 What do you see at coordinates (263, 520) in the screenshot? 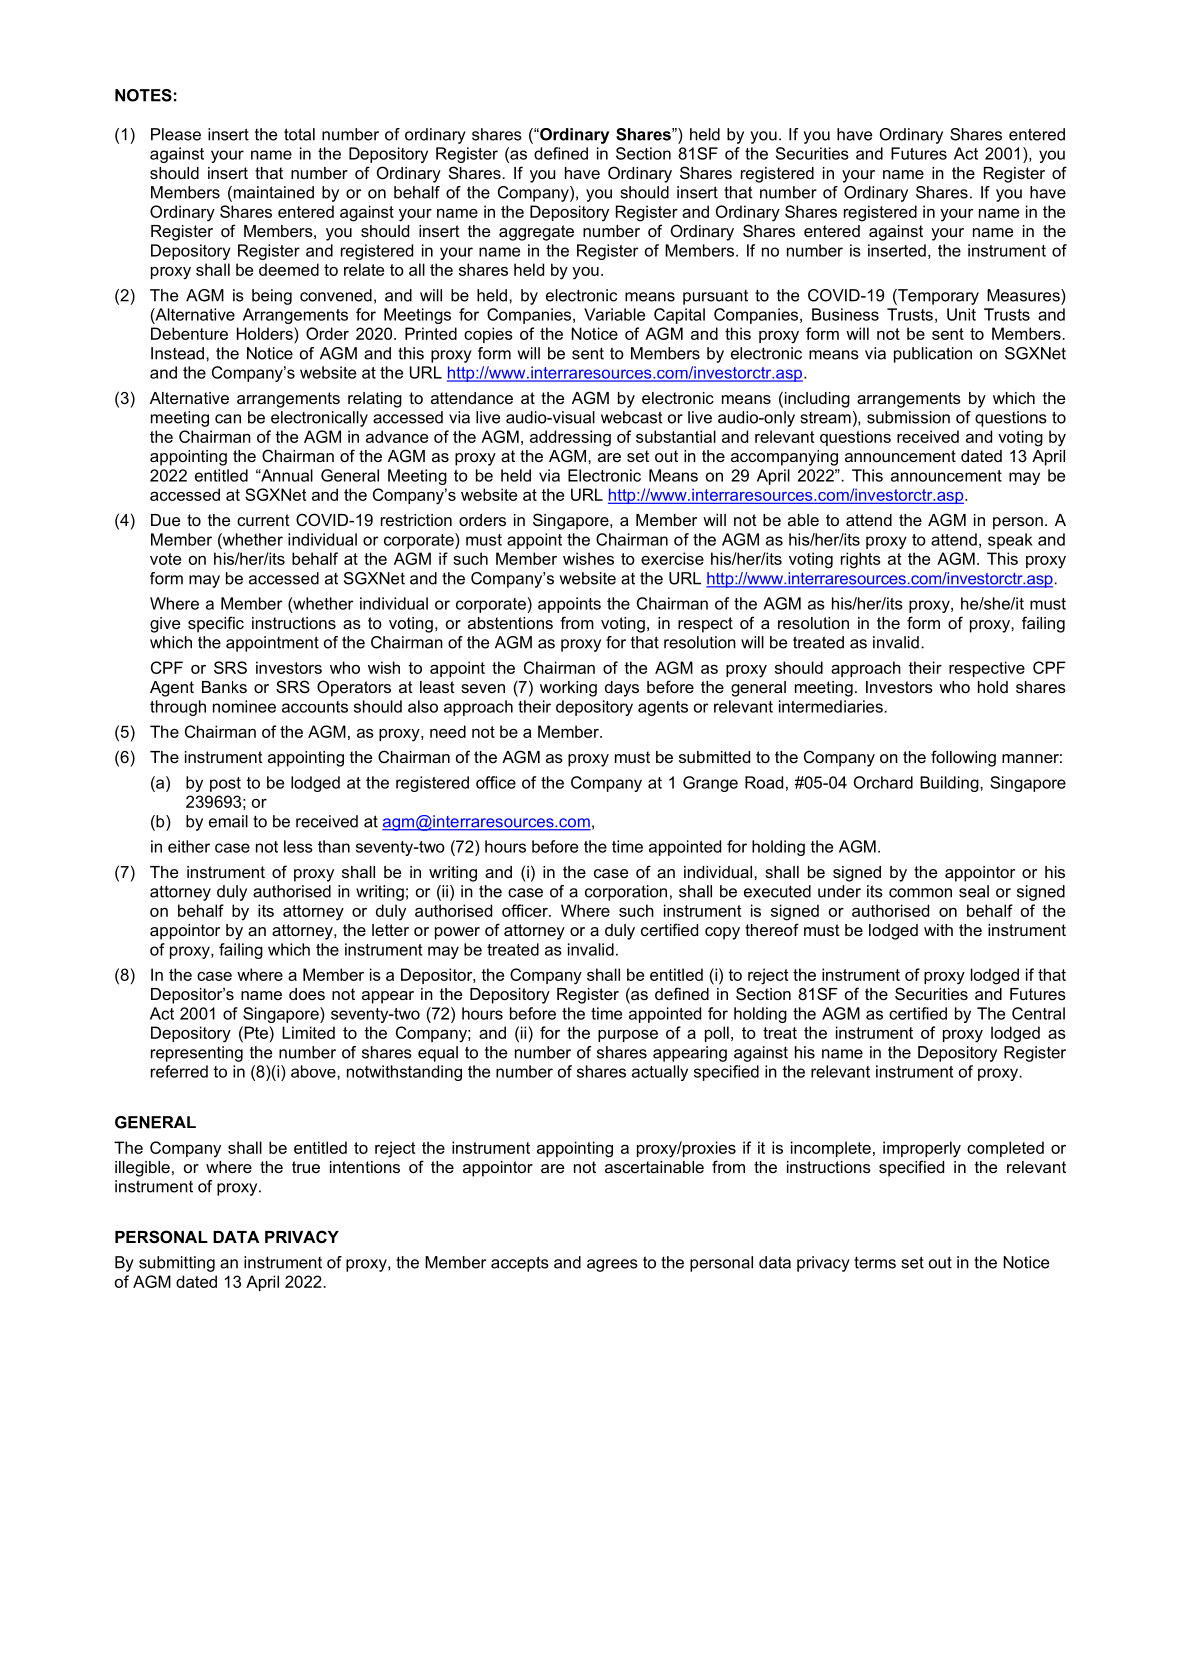
I see `current` at bounding box center [263, 520].
